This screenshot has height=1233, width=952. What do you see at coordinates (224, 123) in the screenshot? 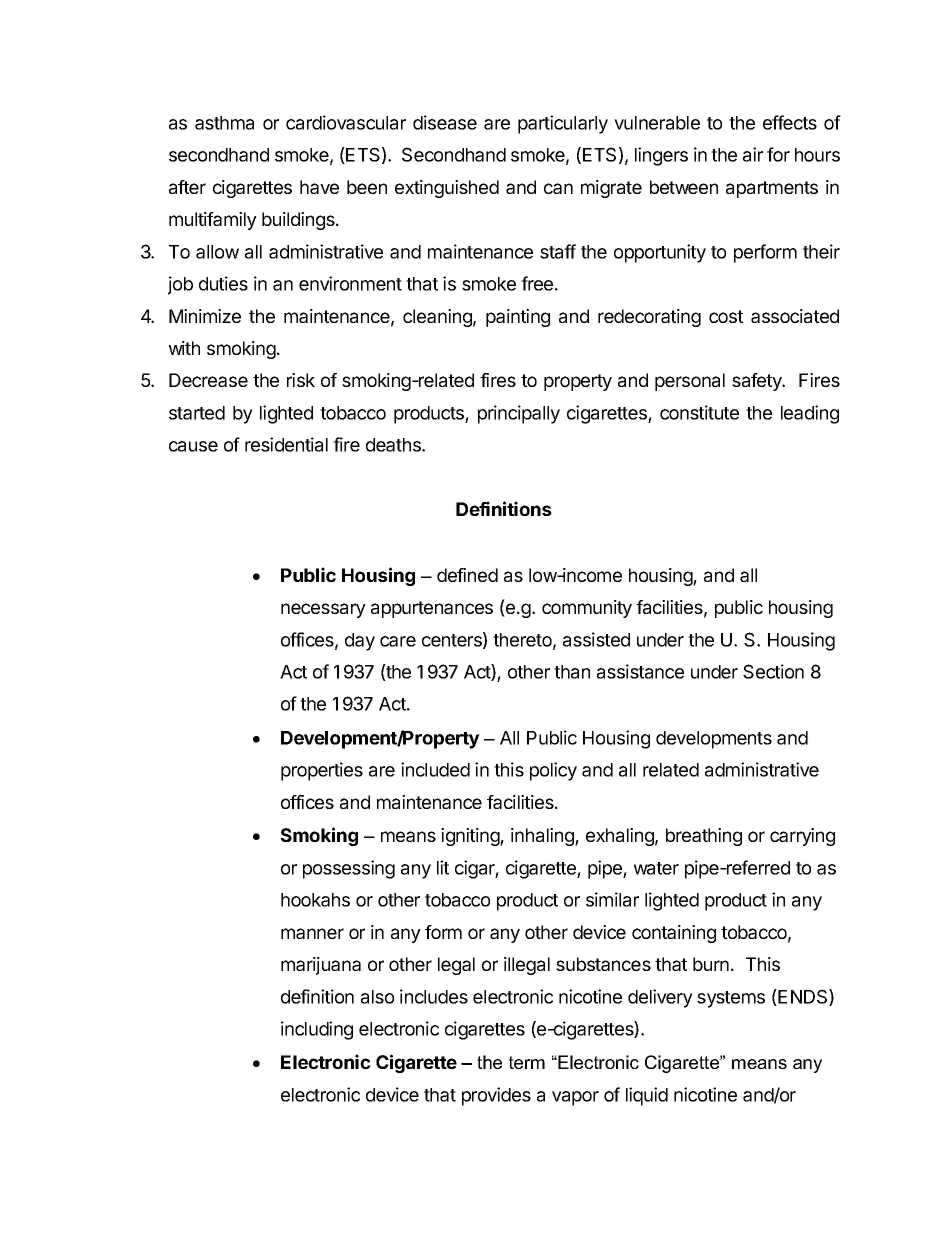
I see `asthma` at bounding box center [224, 123].
